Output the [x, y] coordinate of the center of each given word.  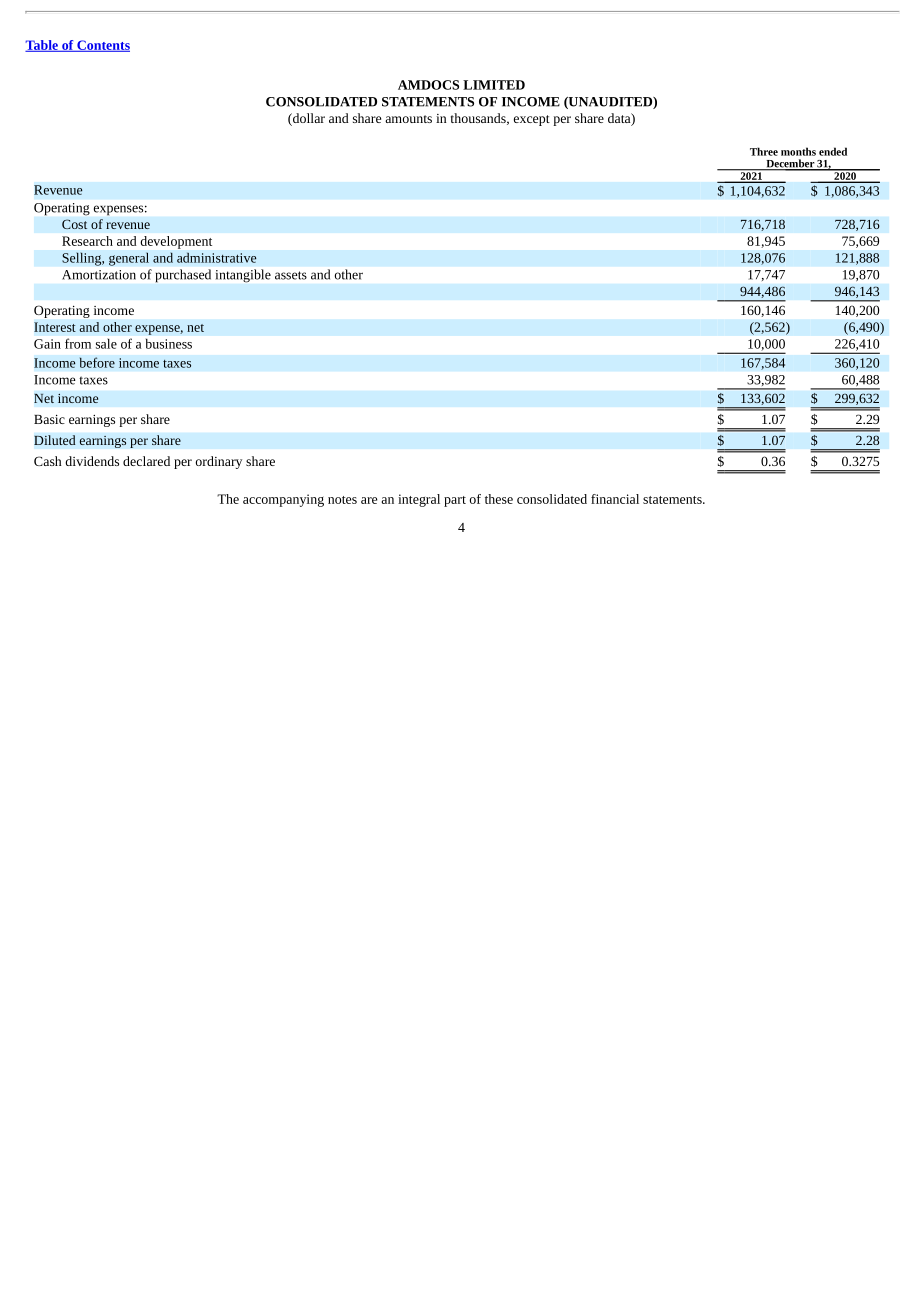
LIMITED [494, 85]
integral [419, 500]
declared [146, 461]
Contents [102, 46]
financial [615, 499]
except [532, 120]
